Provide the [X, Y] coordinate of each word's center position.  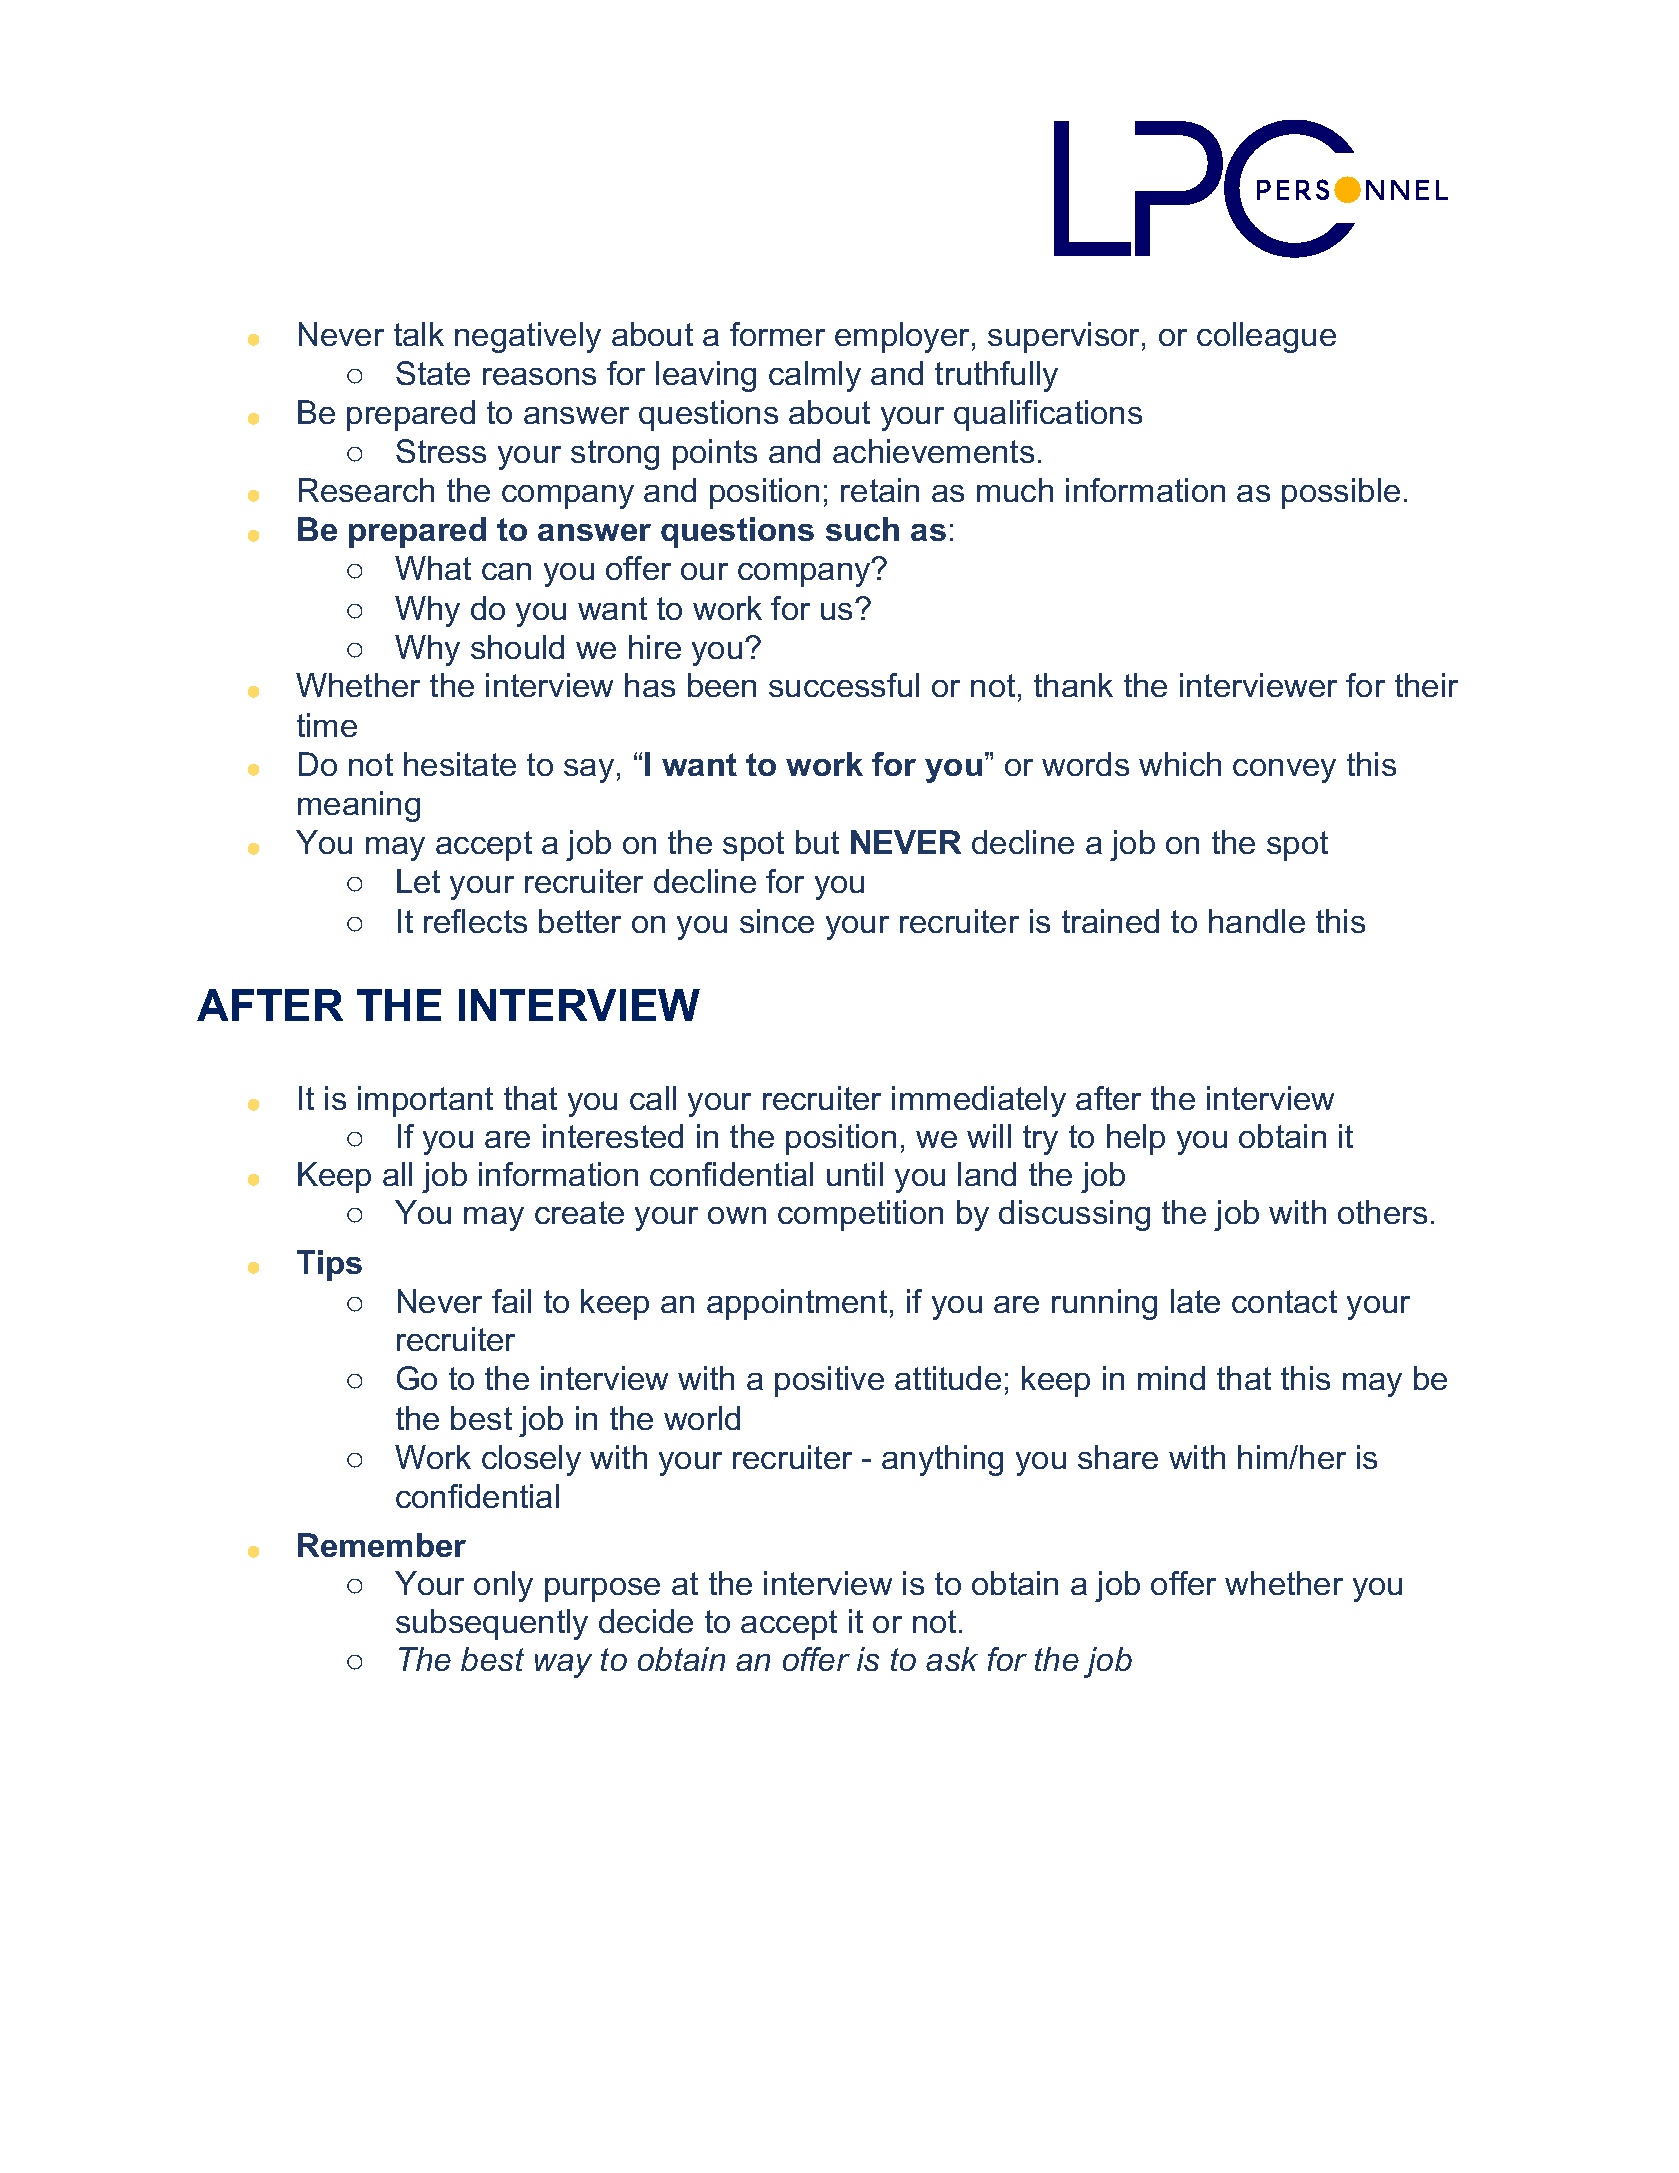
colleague [1266, 337]
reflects [475, 921]
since [777, 921]
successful [844, 685]
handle [1257, 921]
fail [511, 1301]
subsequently [492, 1624]
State [433, 373]
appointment [797, 1304]
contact [1284, 1301]
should [517, 647]
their [1426, 685]
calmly [815, 376]
